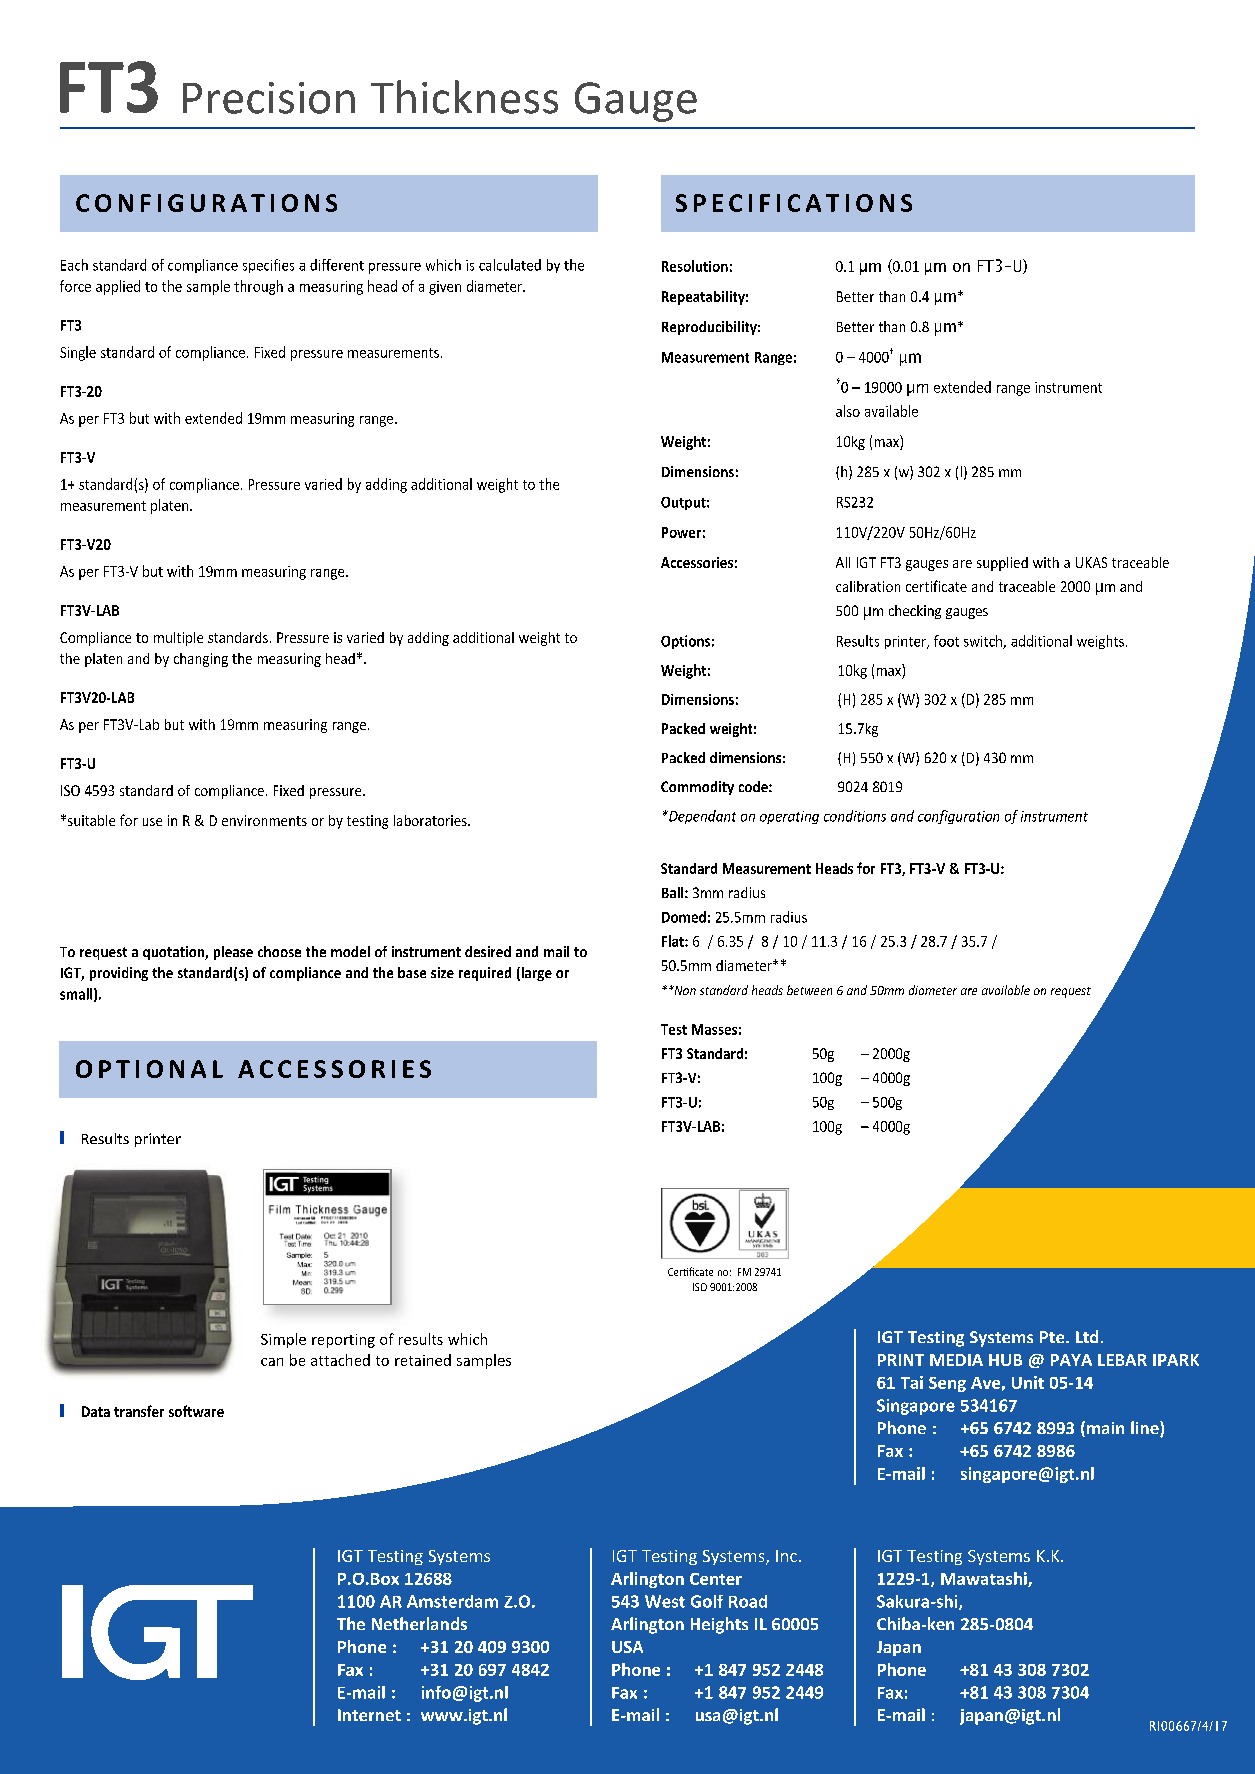  Describe the element at coordinates (684, 917) in the image. I see `Domed` at that location.
